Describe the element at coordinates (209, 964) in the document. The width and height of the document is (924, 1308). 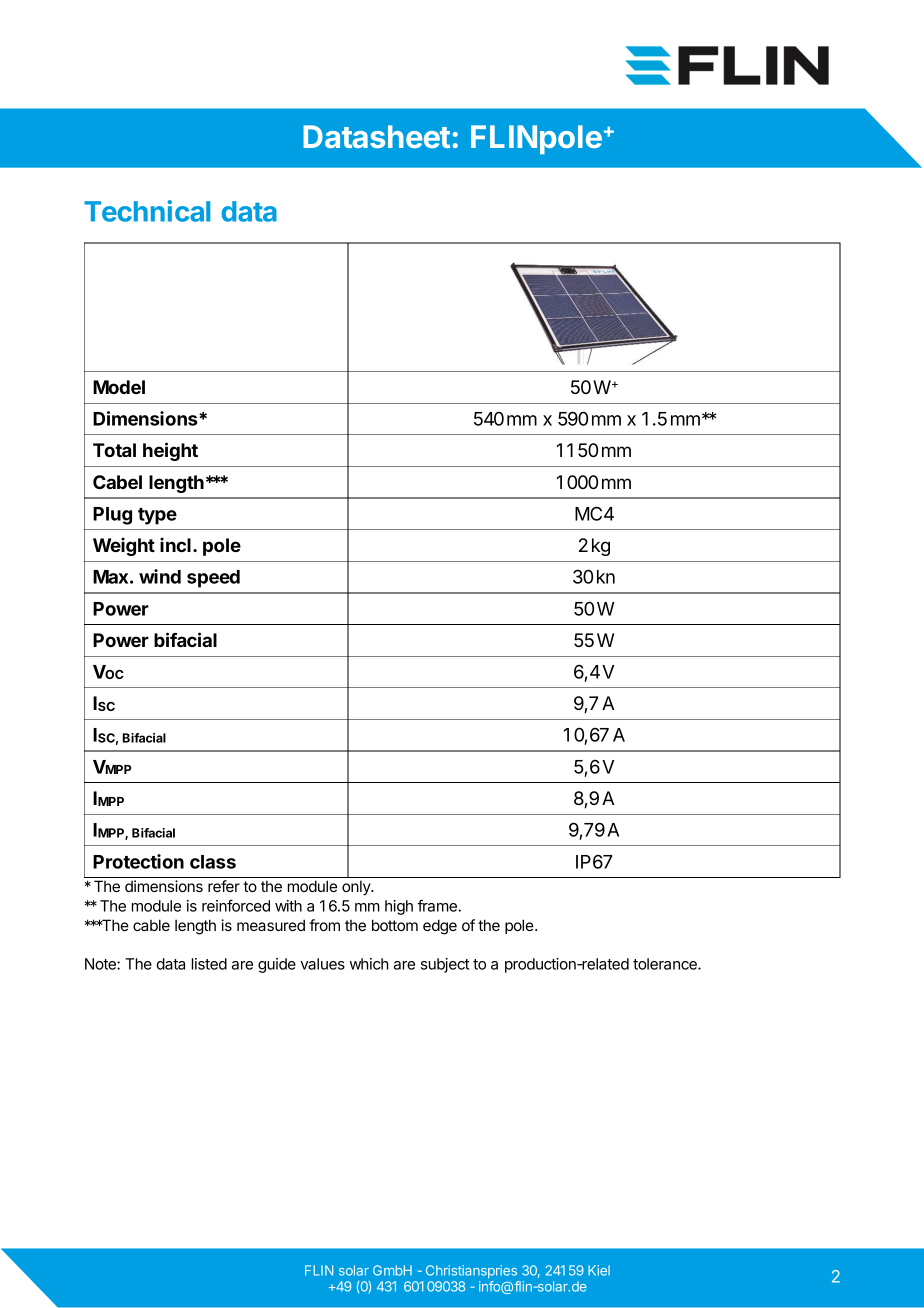
I see `listed` at that location.
